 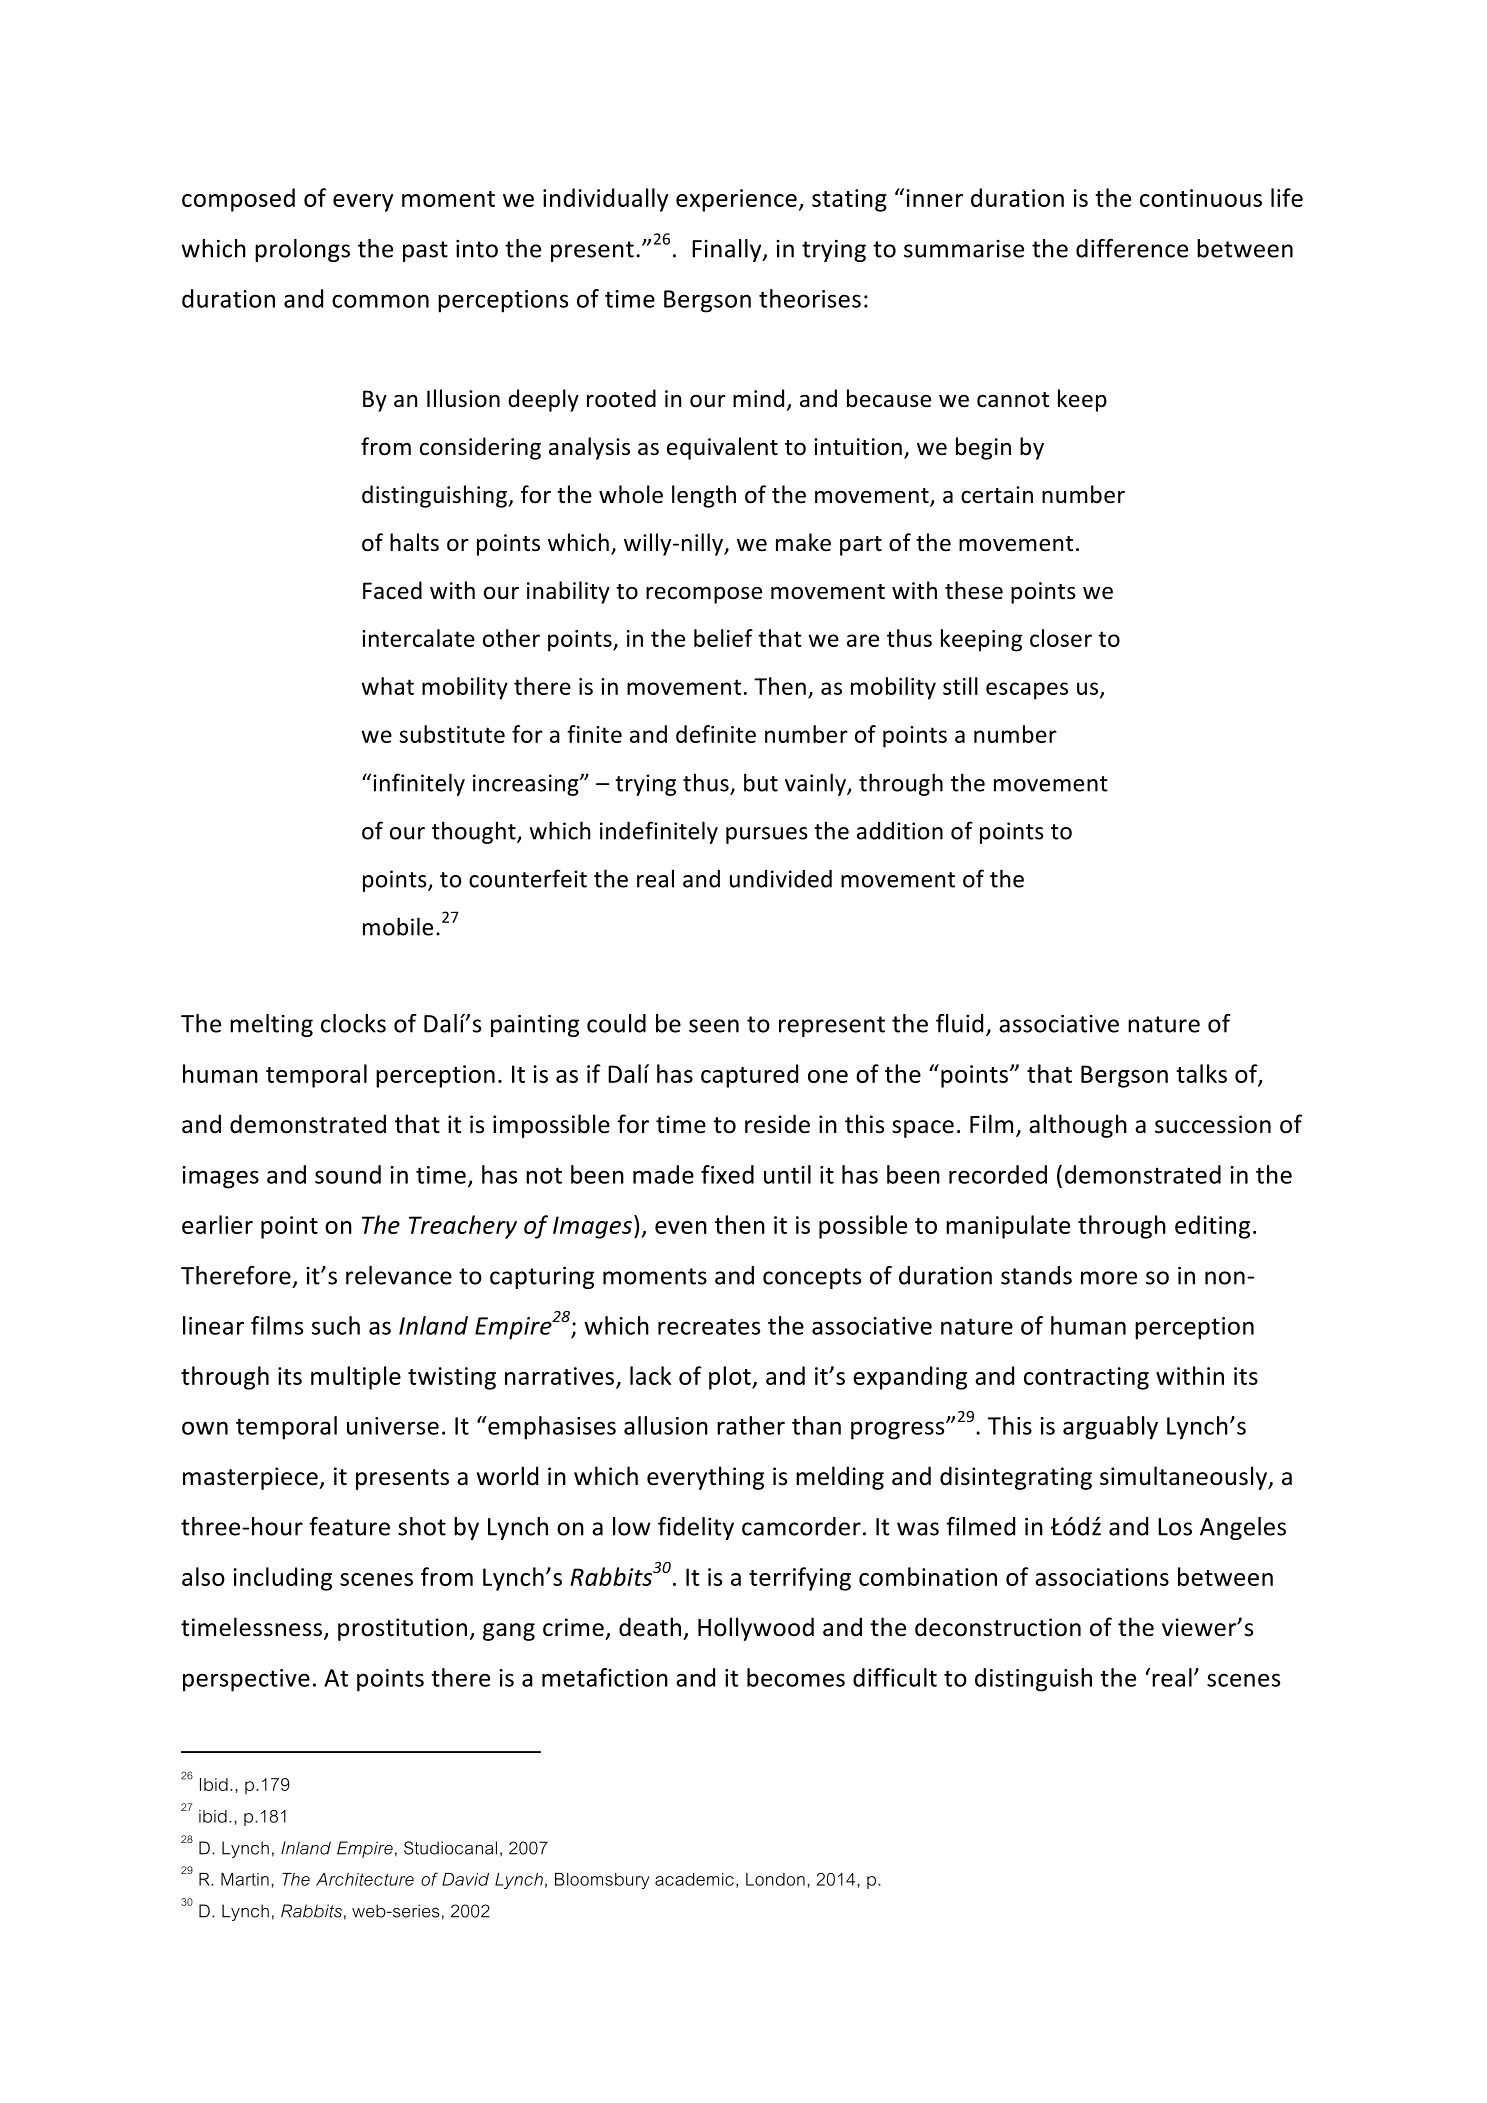 What do you see at coordinates (393, 1426) in the image?
I see `universe` at bounding box center [393, 1426].
